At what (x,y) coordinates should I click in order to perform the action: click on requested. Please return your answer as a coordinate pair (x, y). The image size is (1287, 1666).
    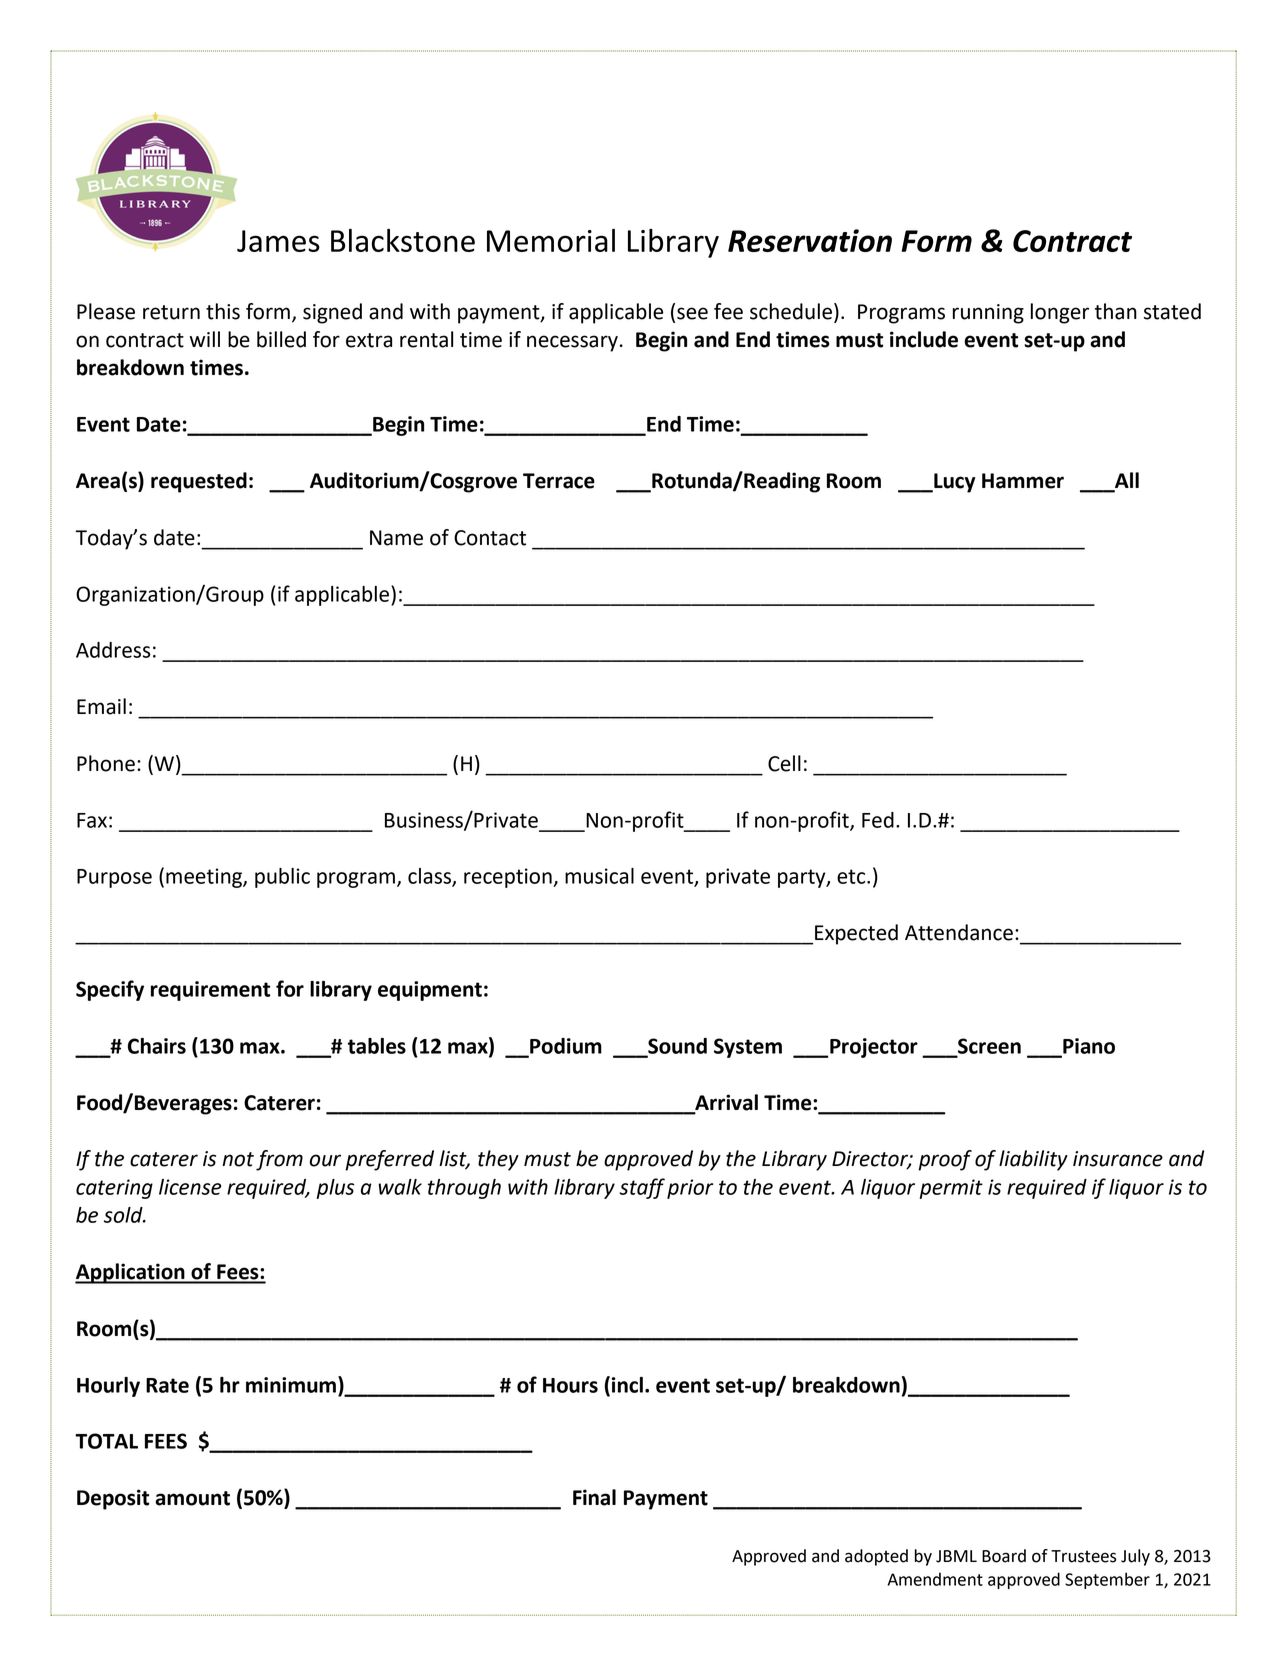
    Looking at the image, I should click on (199, 482).
